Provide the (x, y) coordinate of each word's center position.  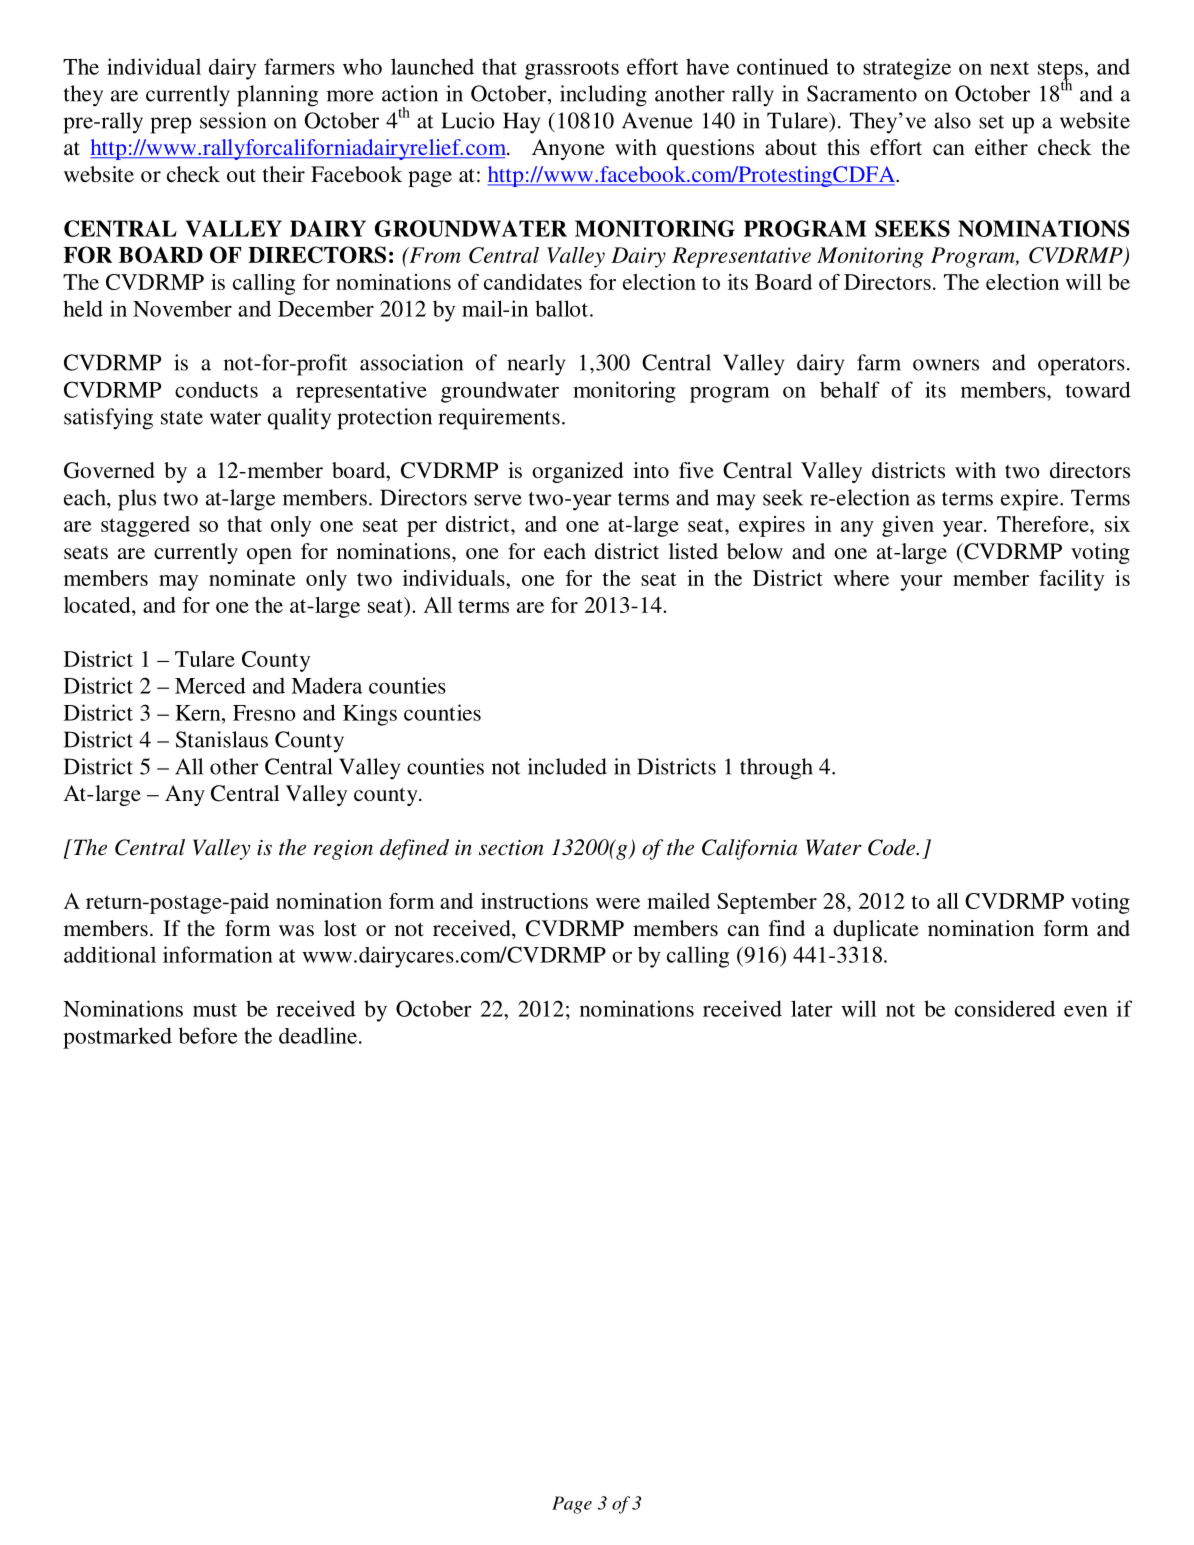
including (603, 96)
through (776, 769)
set (991, 122)
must (215, 1010)
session (233, 120)
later (811, 1008)
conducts (216, 389)
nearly (536, 365)
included (567, 766)
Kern (199, 713)
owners (946, 365)
